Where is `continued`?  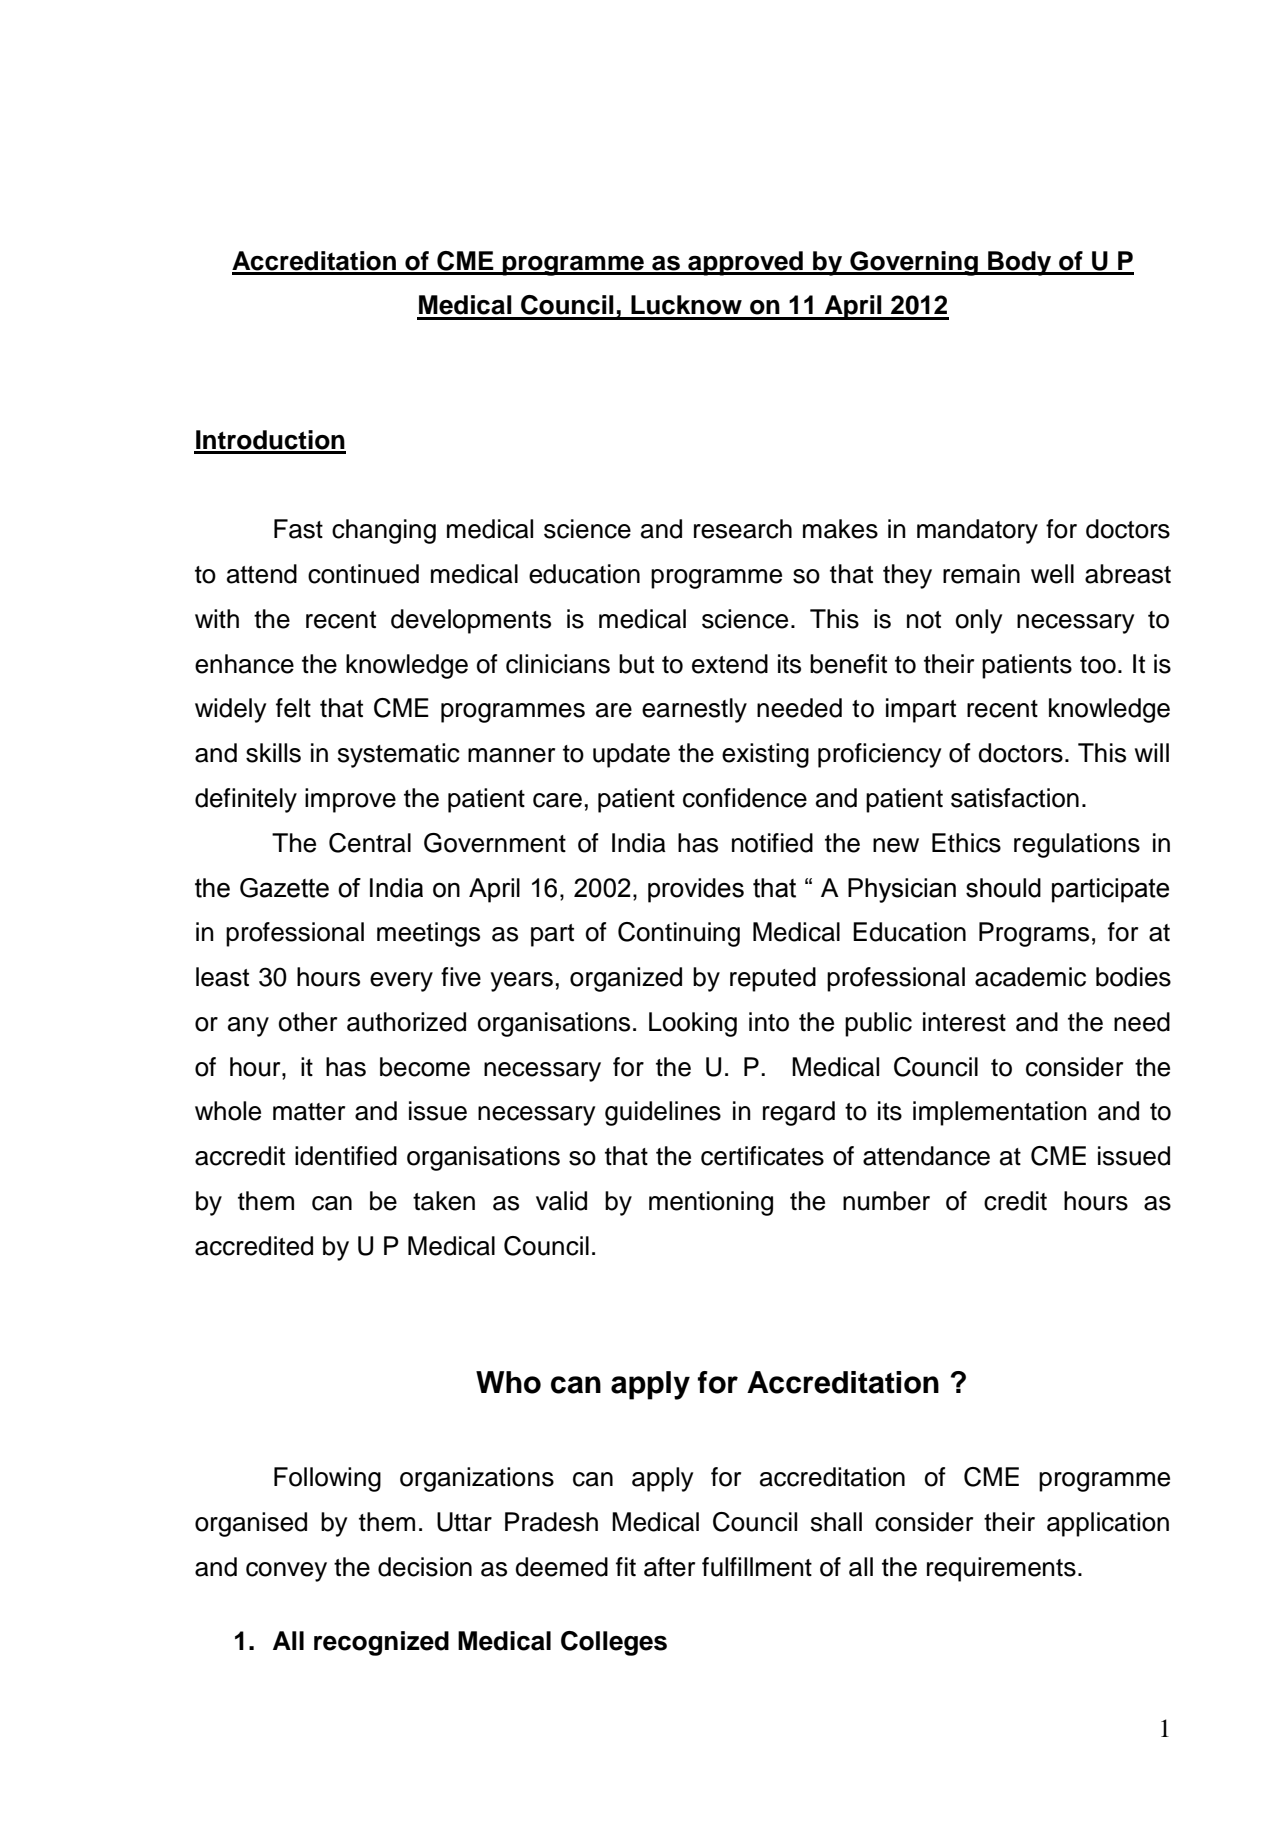
continued is located at coordinates (363, 574).
